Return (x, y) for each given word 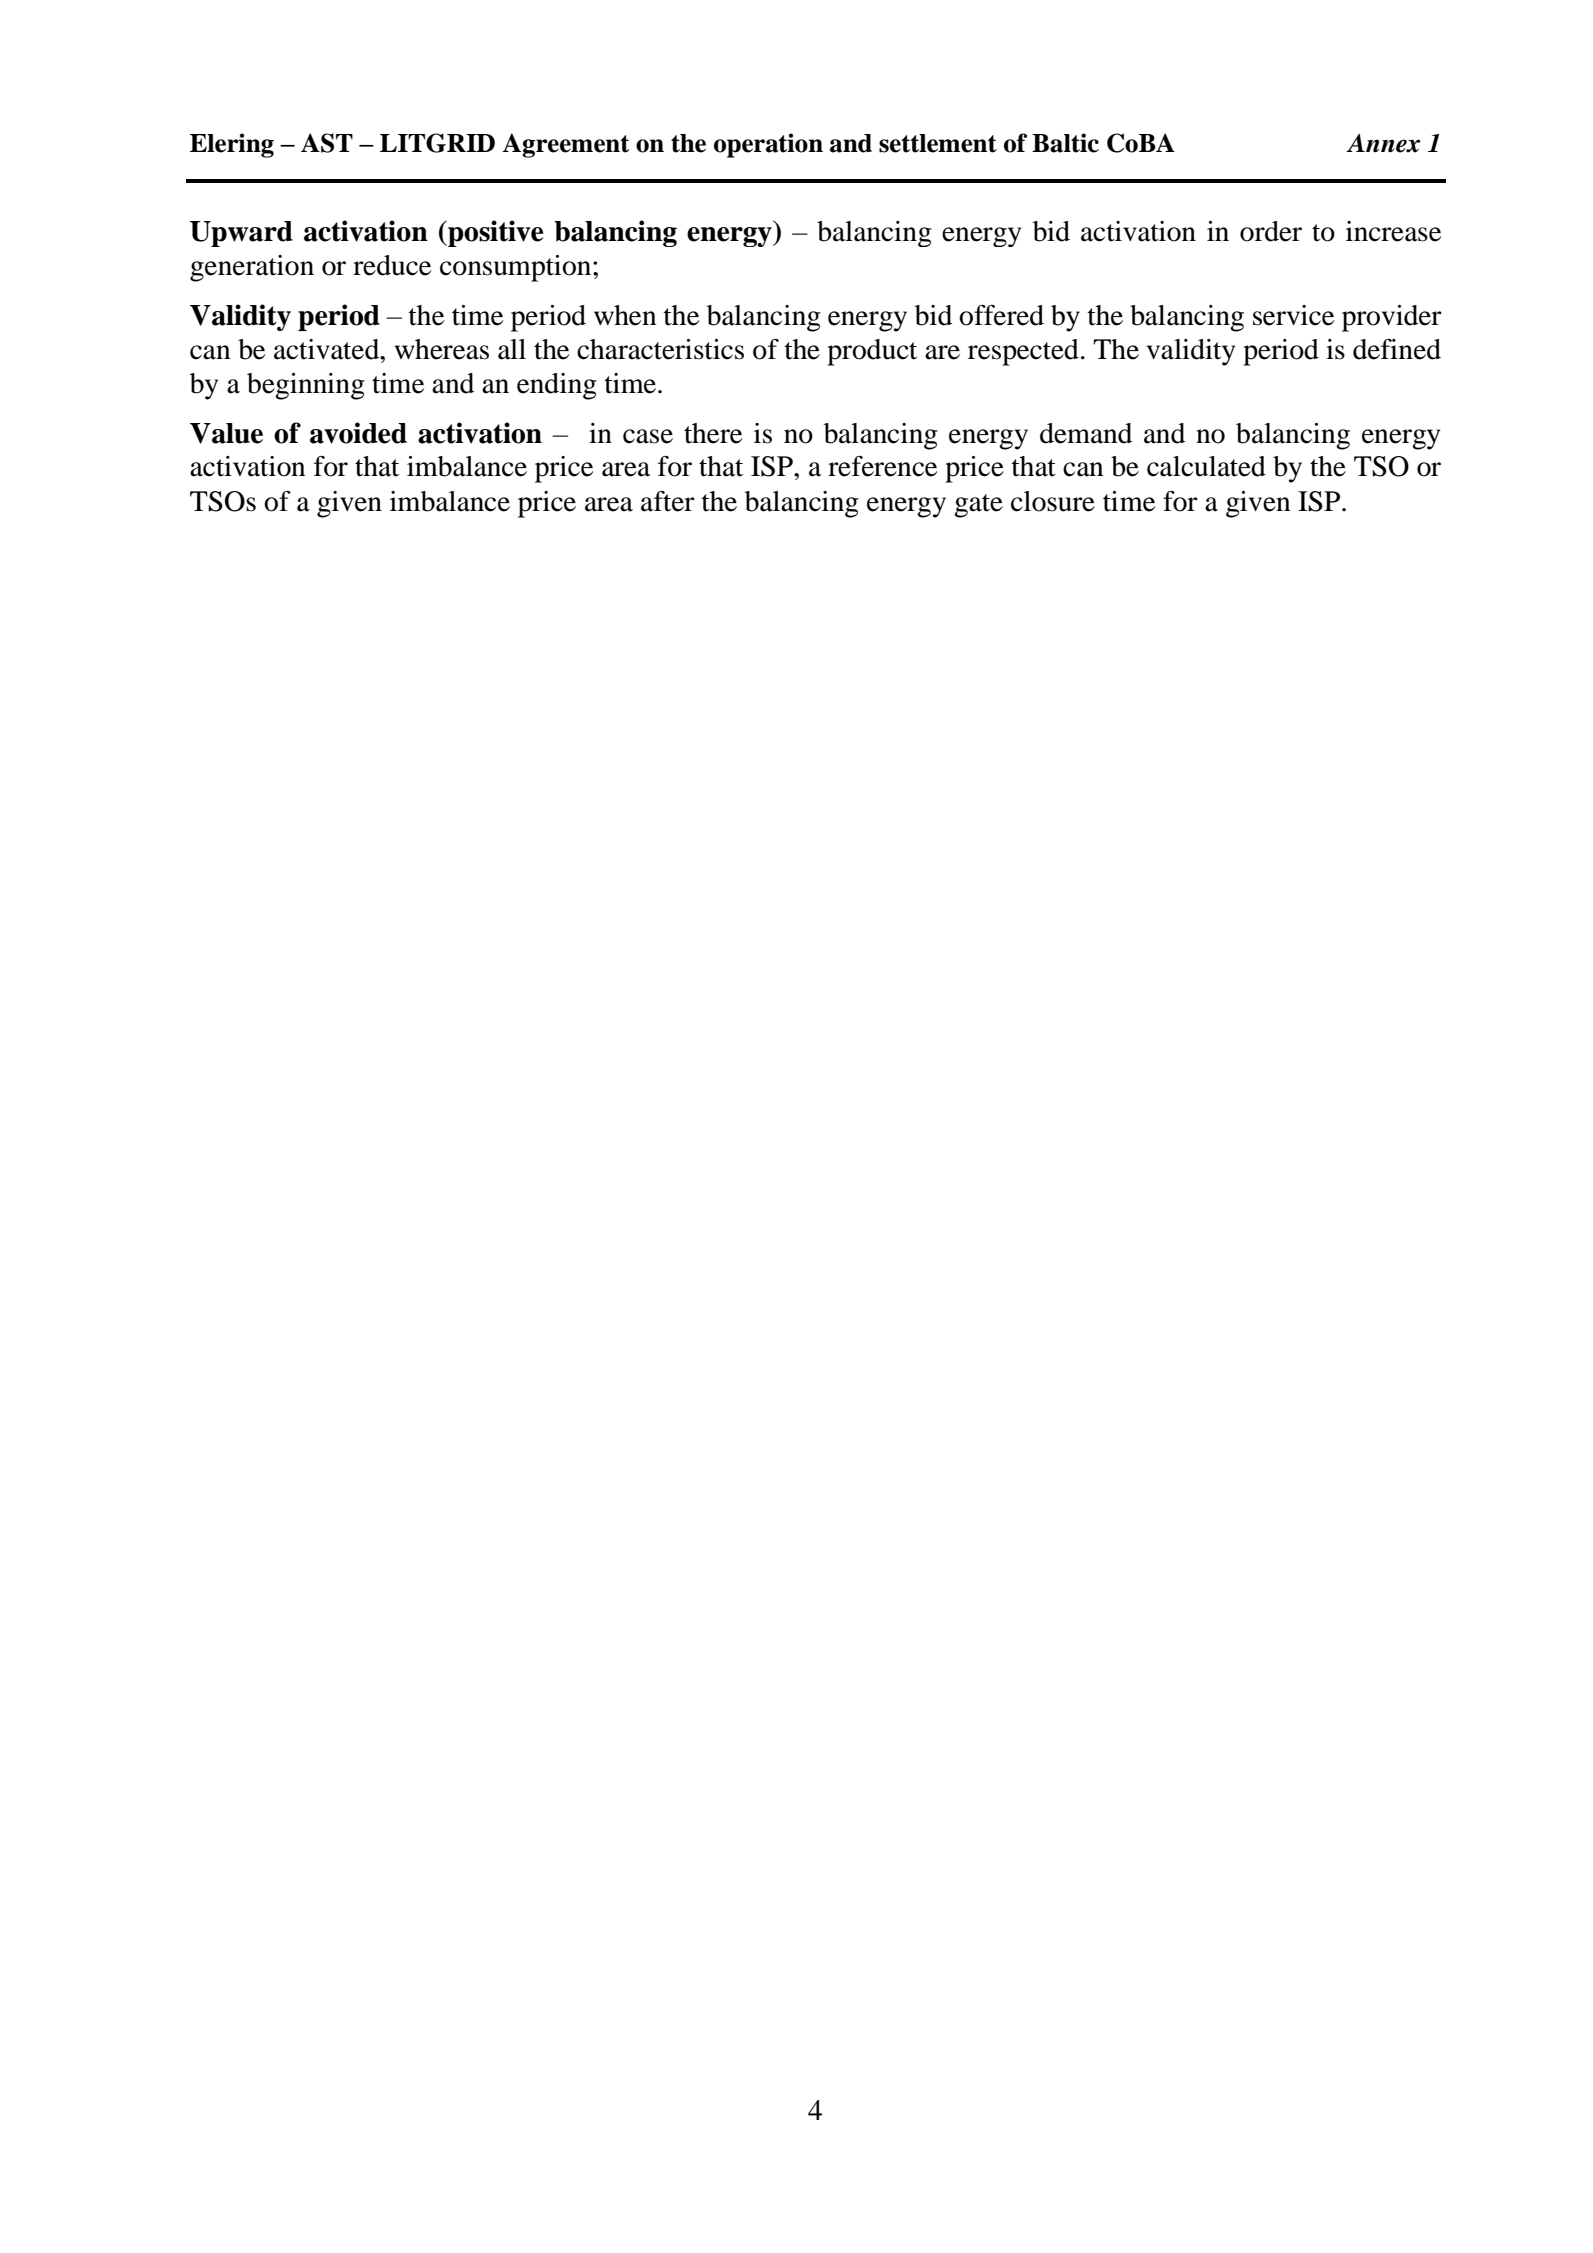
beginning (305, 386)
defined (1397, 349)
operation (768, 145)
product (872, 352)
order (1271, 231)
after (668, 501)
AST (327, 143)
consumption (517, 268)
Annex (1383, 143)
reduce (392, 265)
